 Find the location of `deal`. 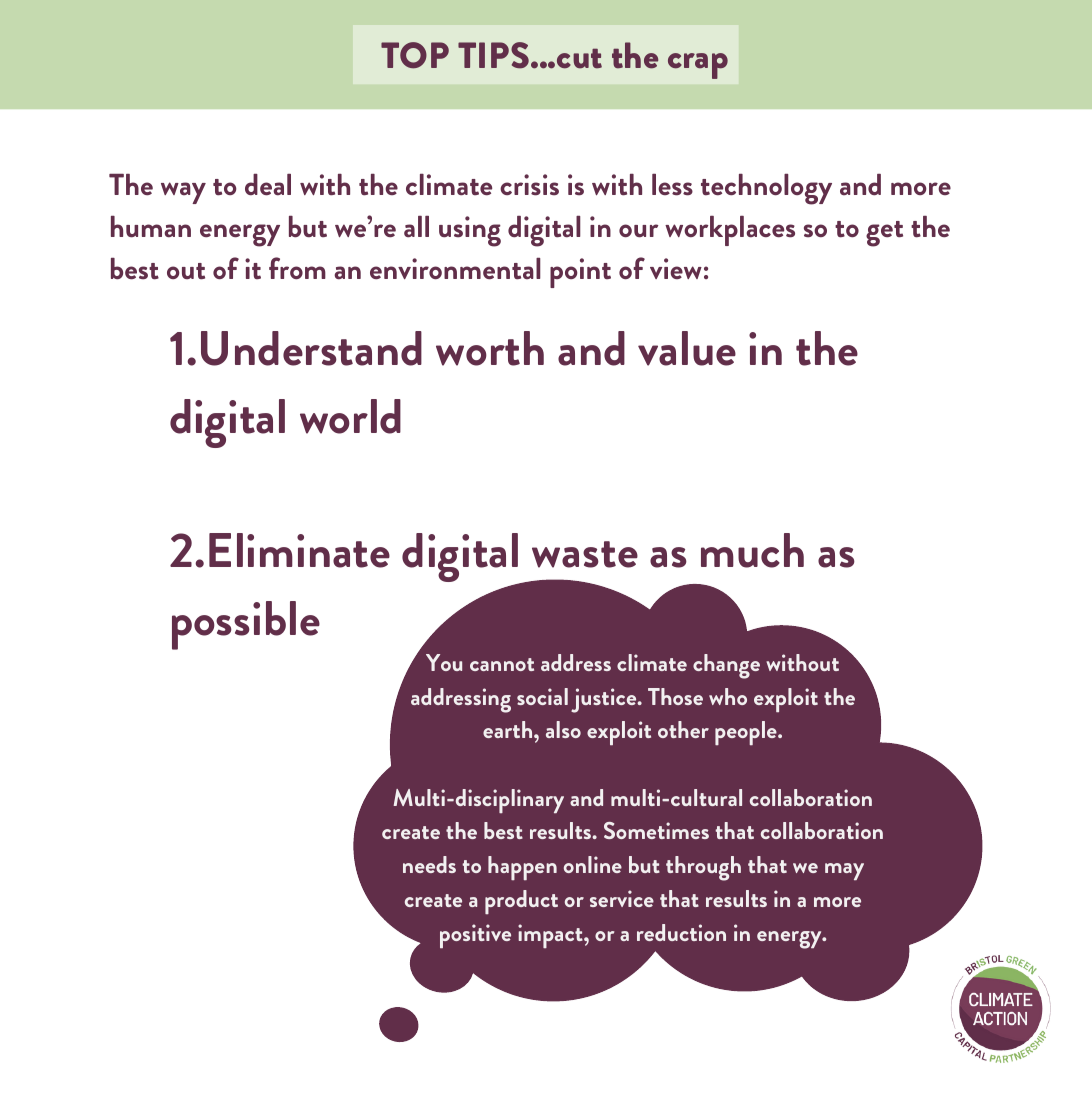

deal is located at coordinates (268, 185).
